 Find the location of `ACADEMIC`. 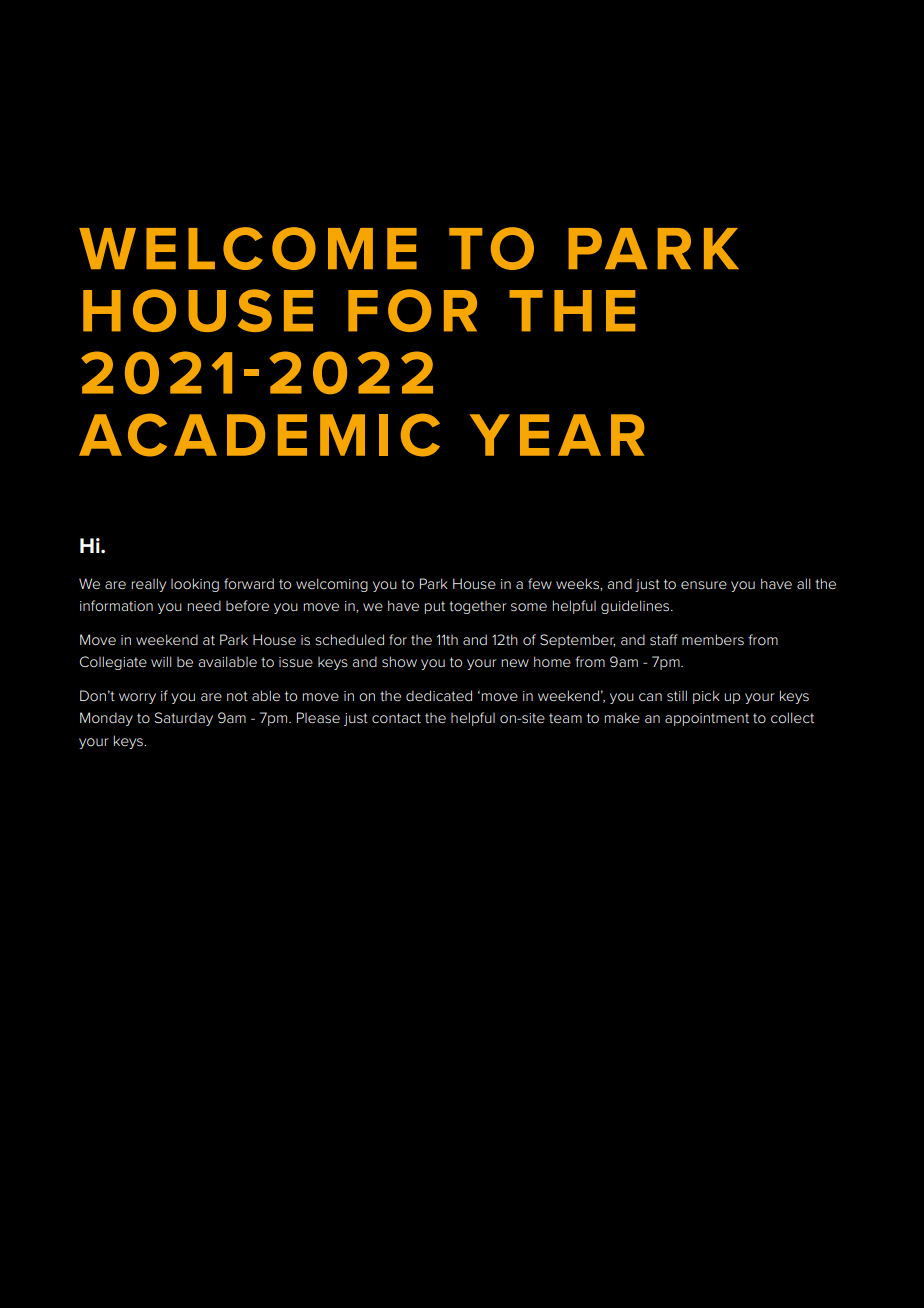

ACADEMIC is located at coordinates (259, 435).
